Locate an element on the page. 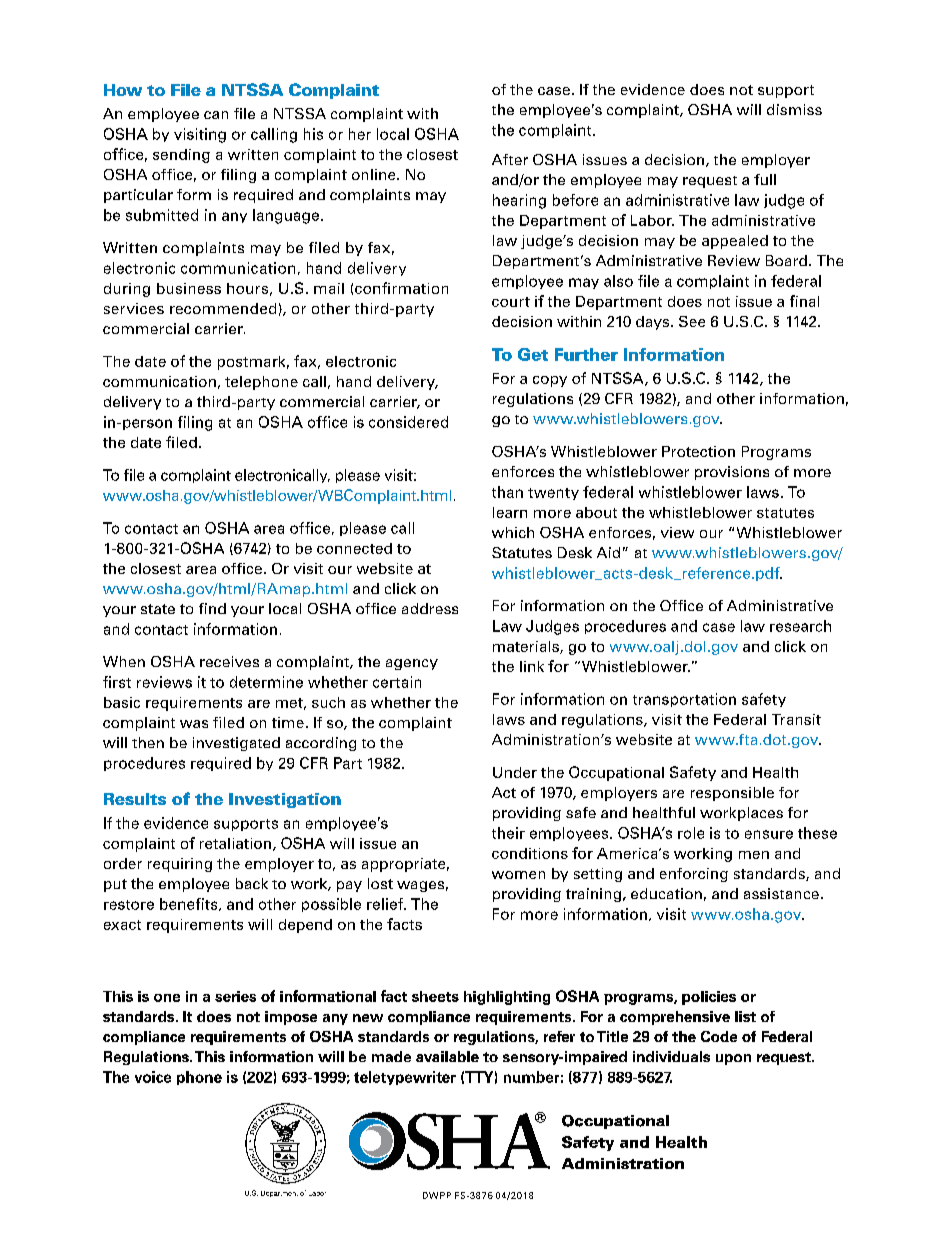  After is located at coordinates (510, 159).
